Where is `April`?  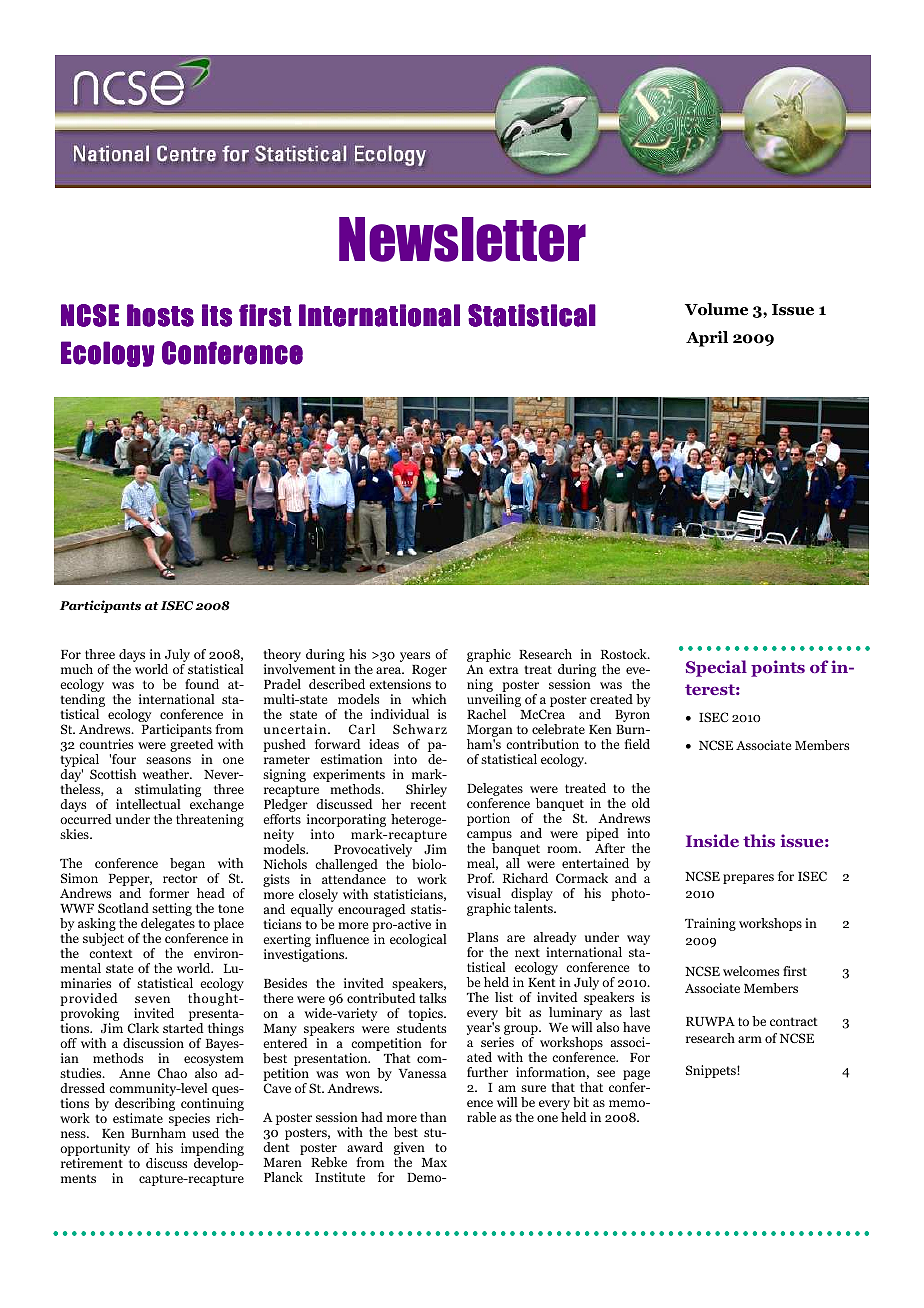 April is located at coordinates (707, 339).
